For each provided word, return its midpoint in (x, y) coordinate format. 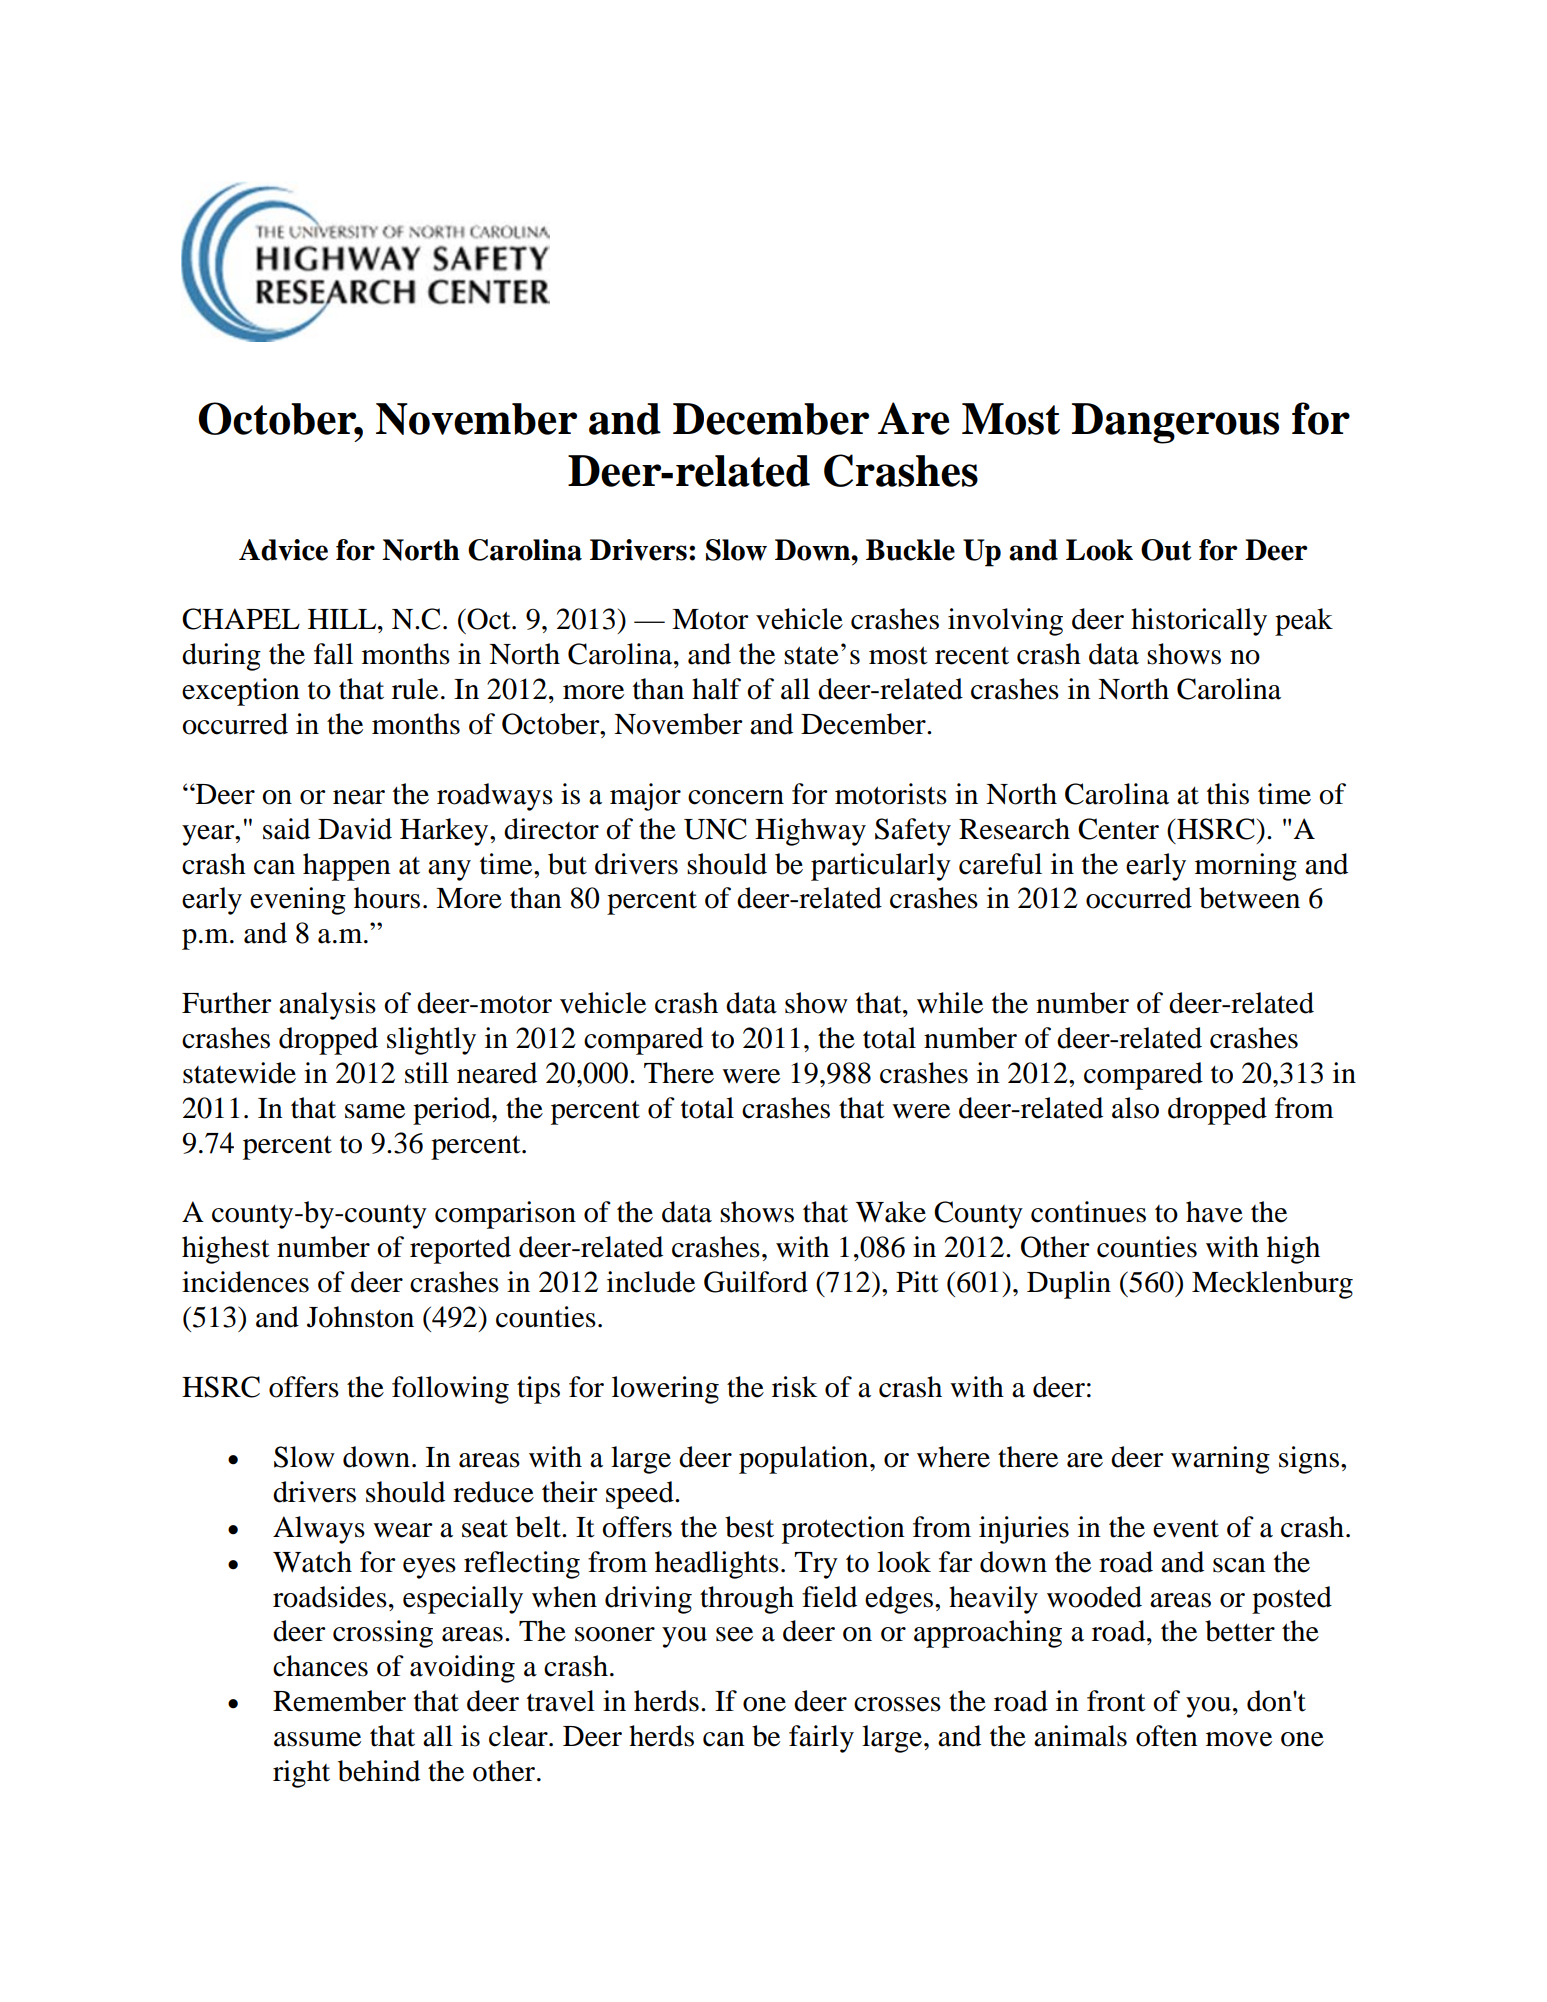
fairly (821, 1739)
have (1214, 1212)
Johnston (360, 1317)
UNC (715, 829)
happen (347, 867)
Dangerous (1175, 423)
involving (1005, 622)
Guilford (756, 1282)
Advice (283, 550)
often (1167, 1736)
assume (317, 1739)
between (1249, 898)
